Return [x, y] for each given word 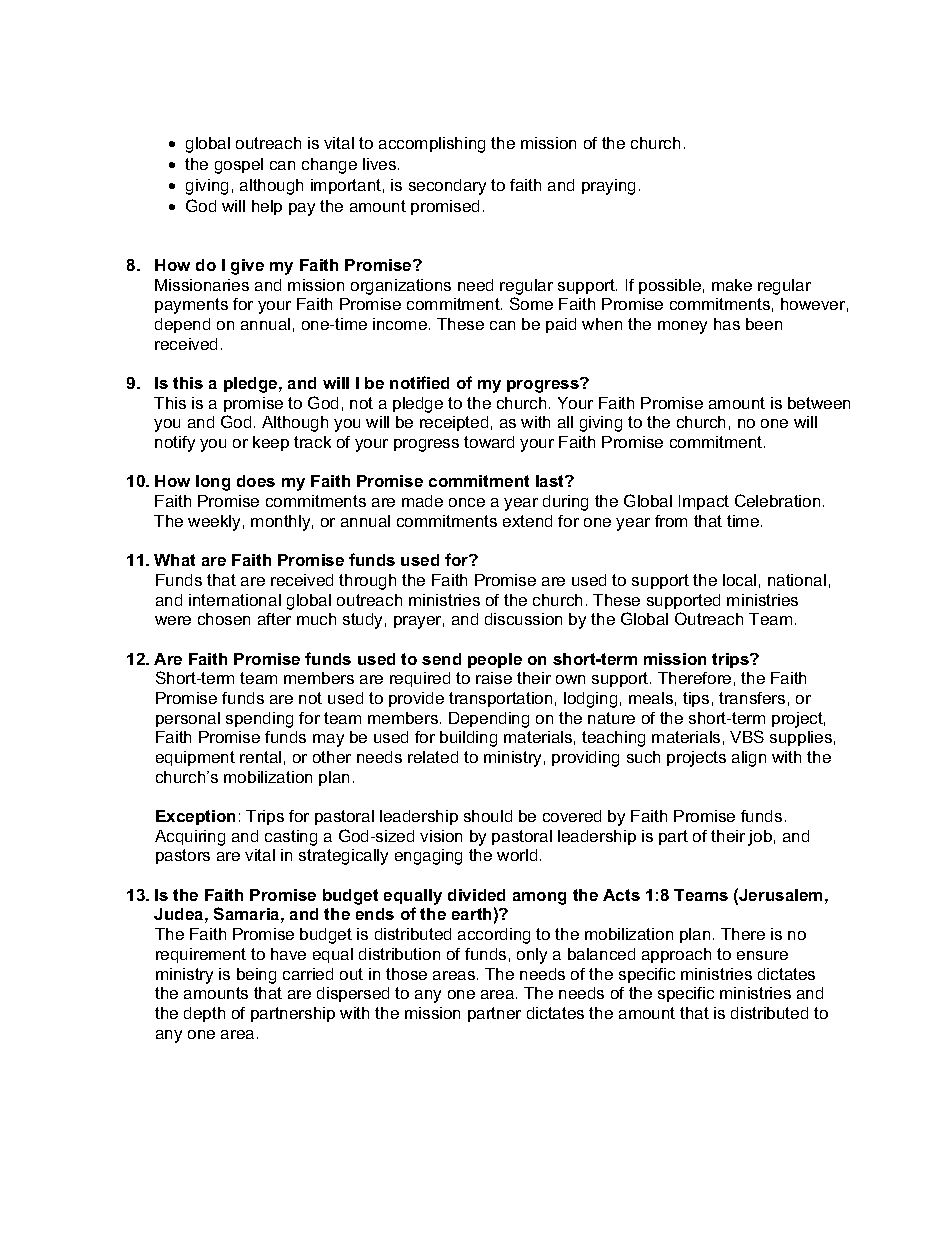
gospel [239, 166]
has [727, 324]
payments [191, 306]
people [495, 660]
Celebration [777, 500]
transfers [752, 698]
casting [291, 838]
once [467, 502]
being [256, 976]
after [274, 619]
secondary [447, 187]
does [256, 481]
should [488, 816]
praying [608, 187]
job [760, 838]
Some [531, 303]
